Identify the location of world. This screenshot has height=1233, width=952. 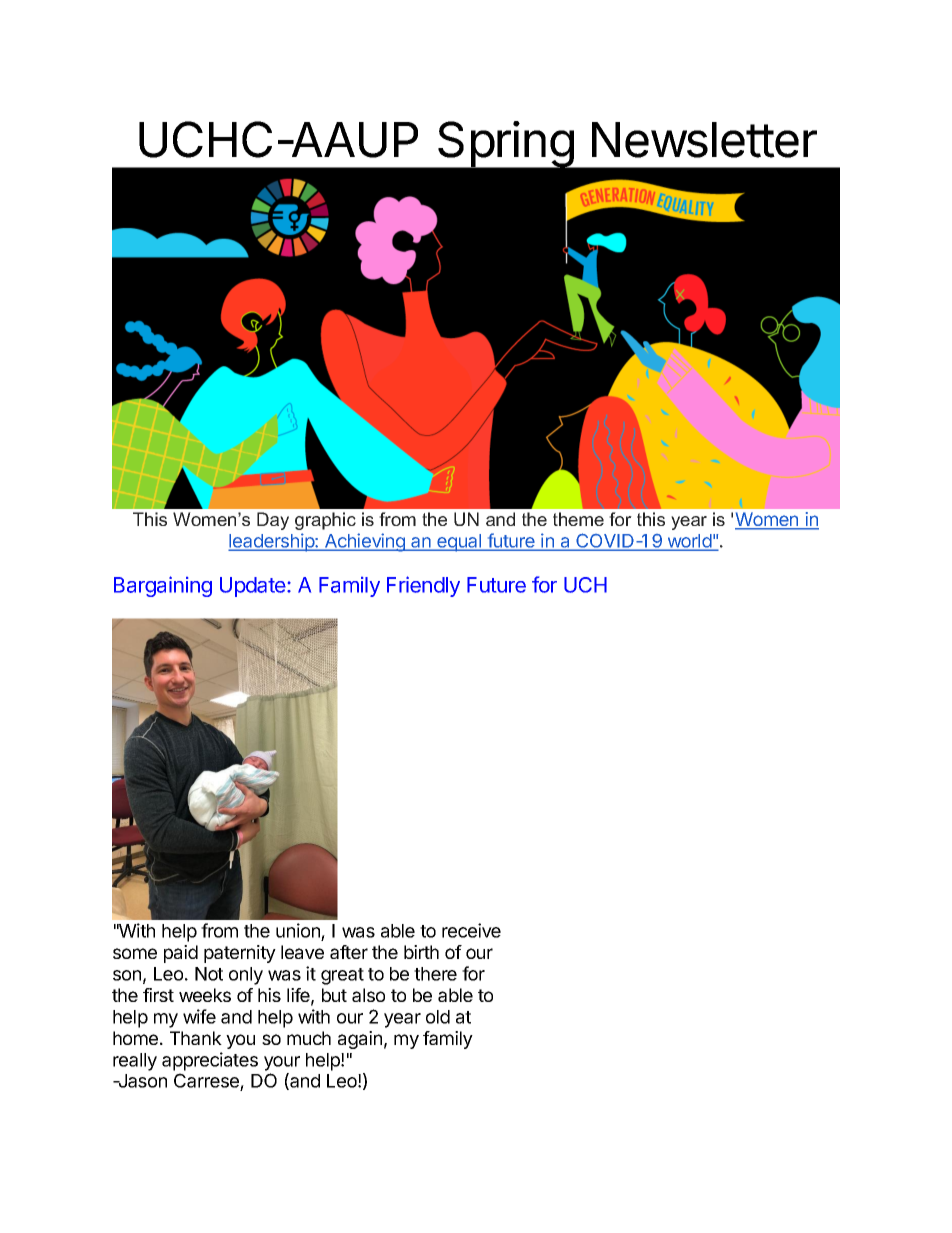
(689, 542).
